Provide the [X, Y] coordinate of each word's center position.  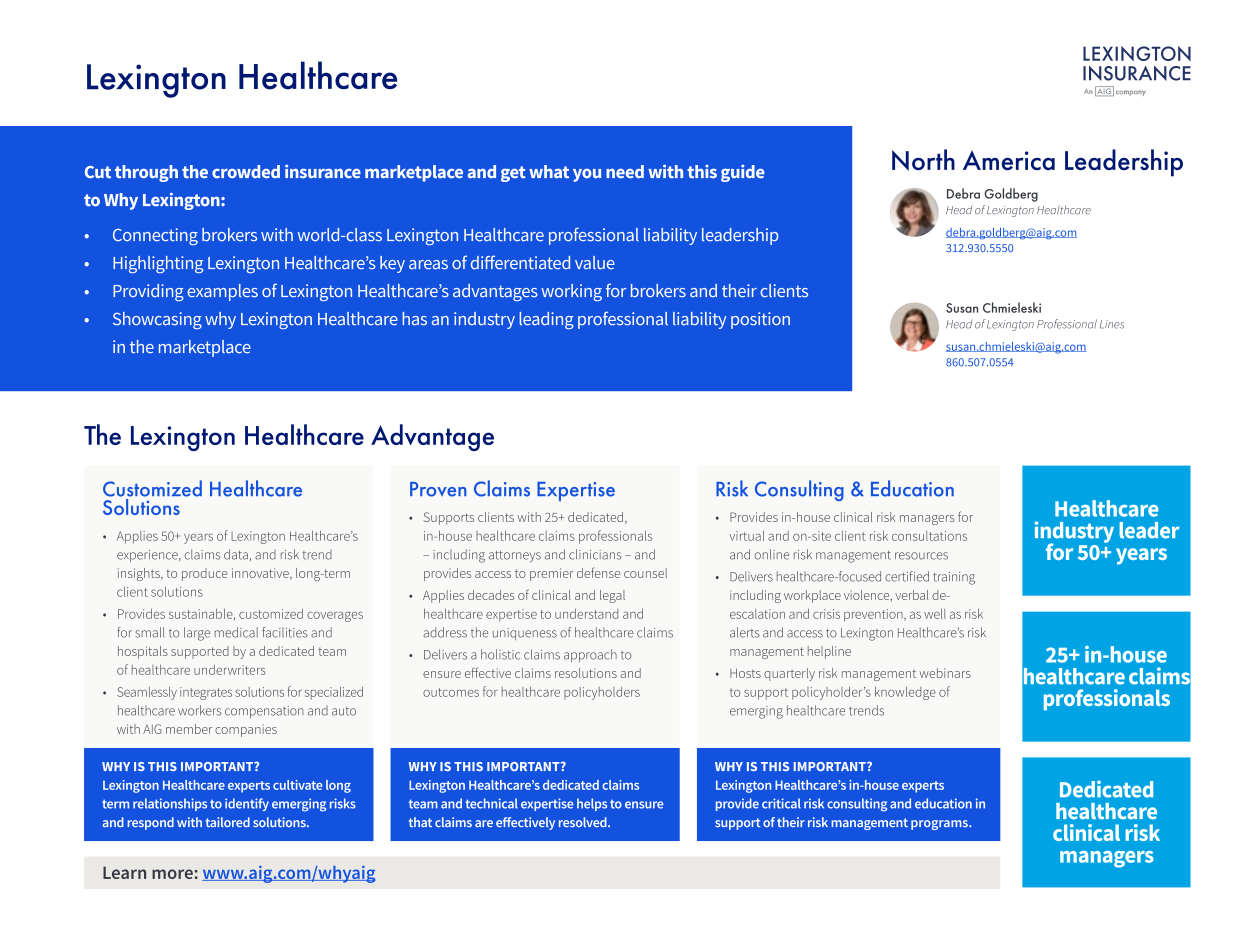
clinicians [595, 554]
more [172, 874]
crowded [246, 172]
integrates [206, 693]
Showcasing [157, 320]
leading [546, 320]
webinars [945, 673]
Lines [1112, 324]
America [1009, 160]
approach [590, 655]
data [236, 554]
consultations [929, 536]
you [587, 175]
